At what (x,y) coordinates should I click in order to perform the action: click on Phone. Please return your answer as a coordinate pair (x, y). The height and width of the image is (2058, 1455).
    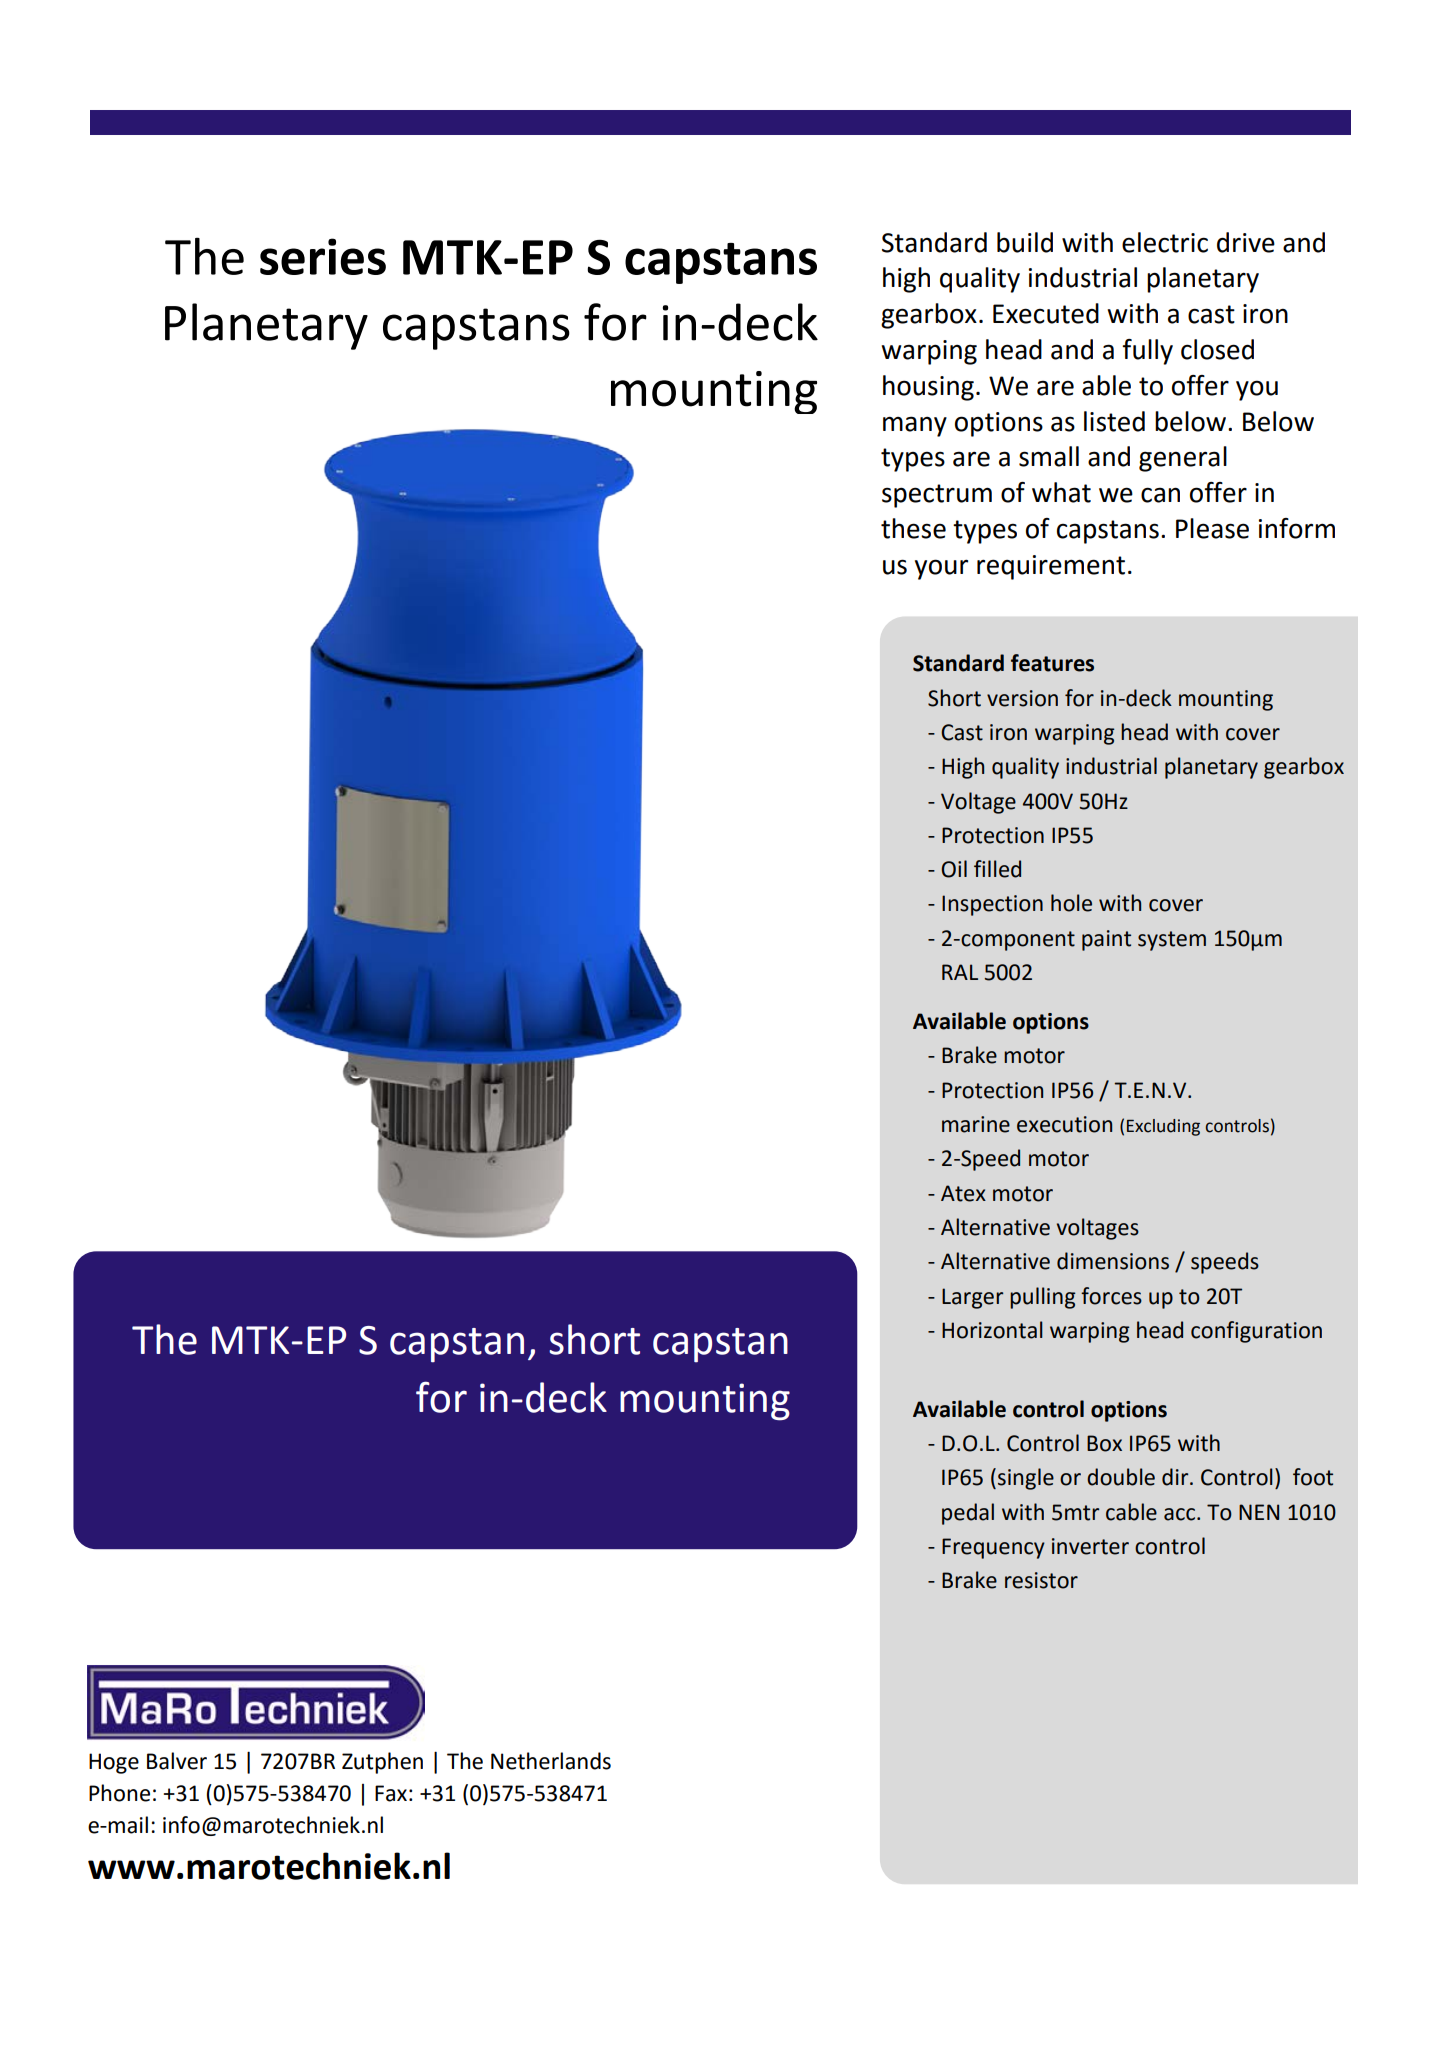
    Looking at the image, I should click on (119, 1793).
